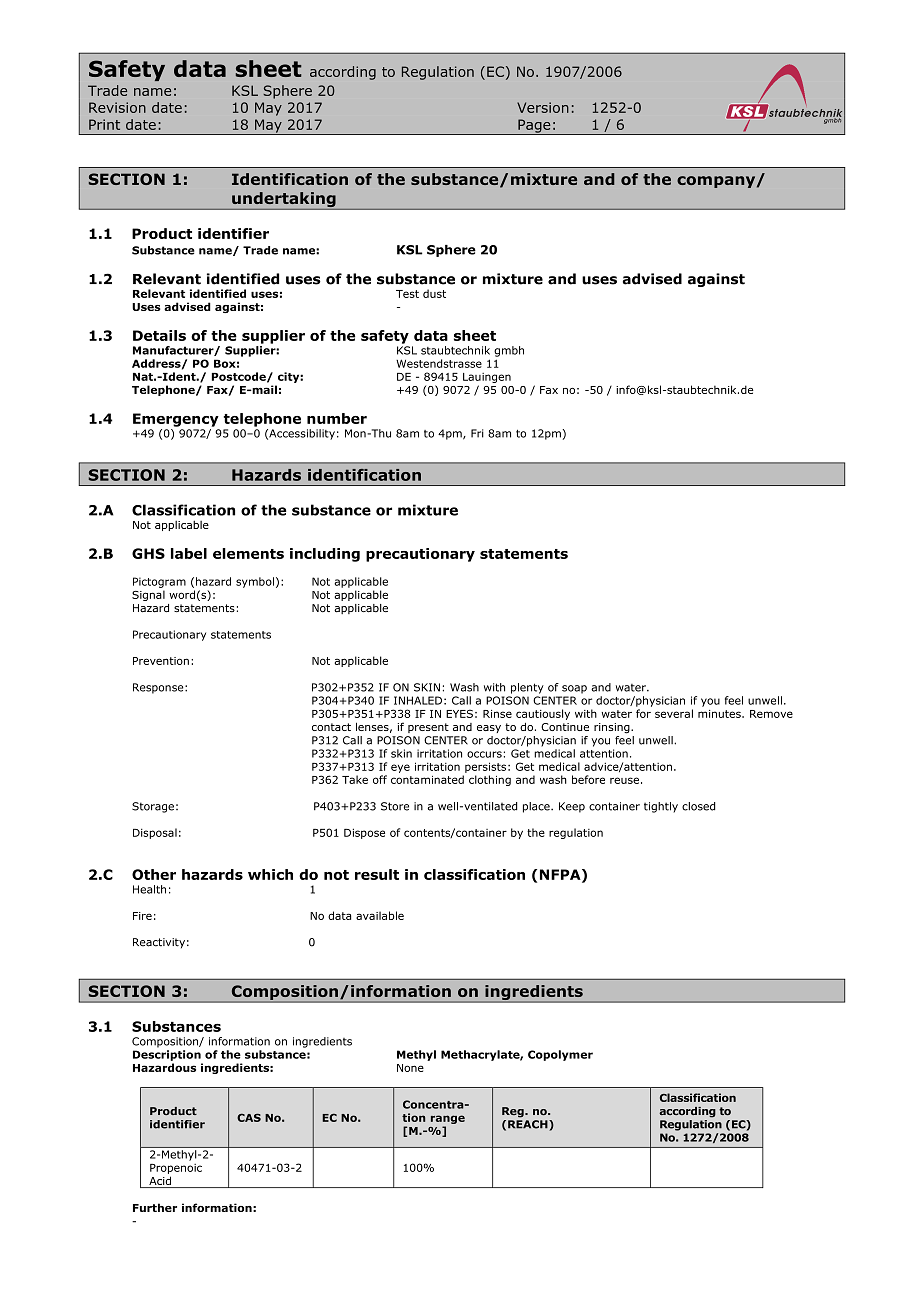  Describe the element at coordinates (674, 713) in the page. I see `several` at that location.
